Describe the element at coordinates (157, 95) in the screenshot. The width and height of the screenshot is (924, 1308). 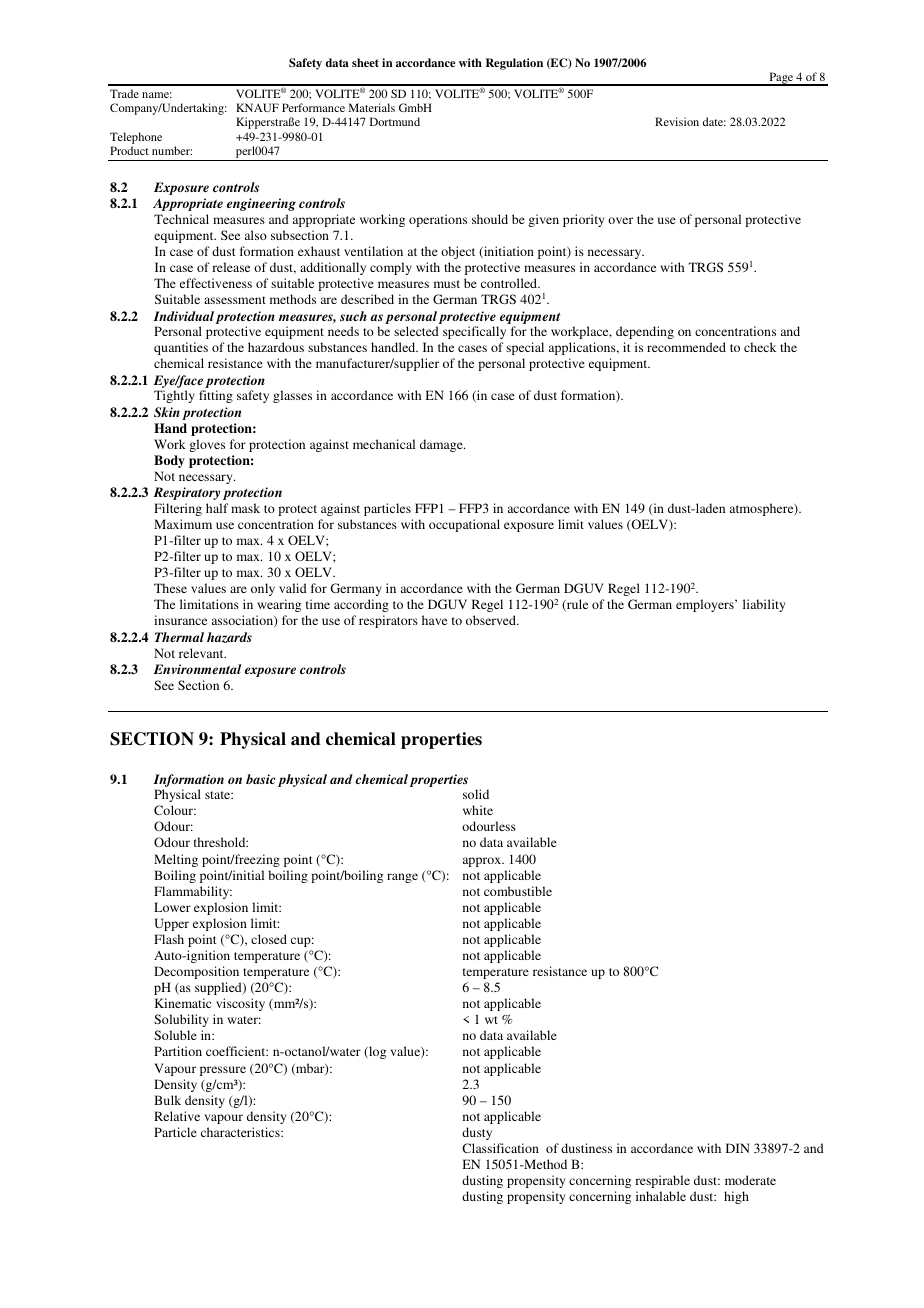
I see `name` at that location.
